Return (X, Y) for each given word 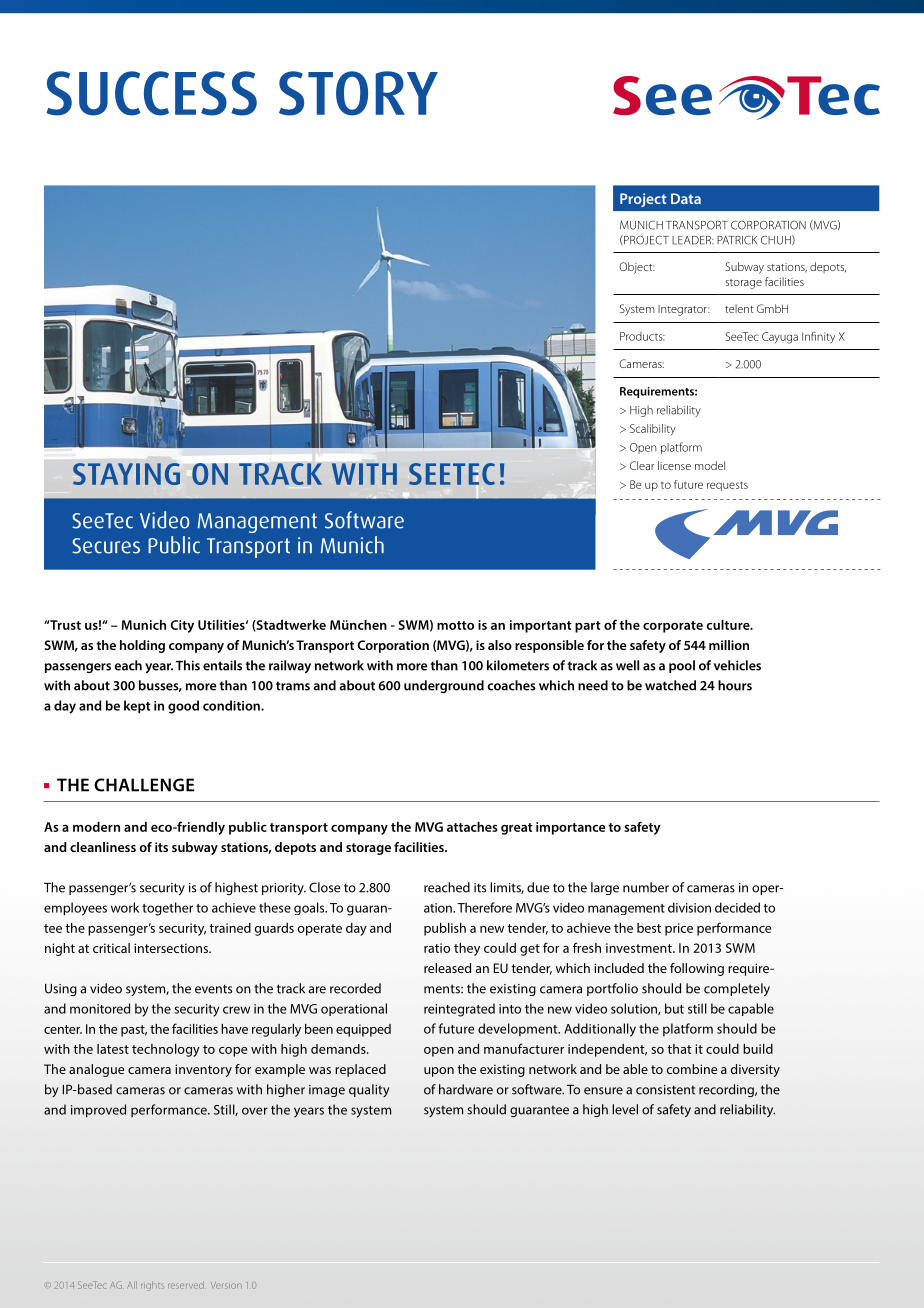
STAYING (126, 474)
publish (445, 929)
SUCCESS (151, 93)
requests (727, 486)
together (167, 909)
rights (152, 1286)
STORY (358, 93)
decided (737, 907)
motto (455, 625)
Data (686, 198)
